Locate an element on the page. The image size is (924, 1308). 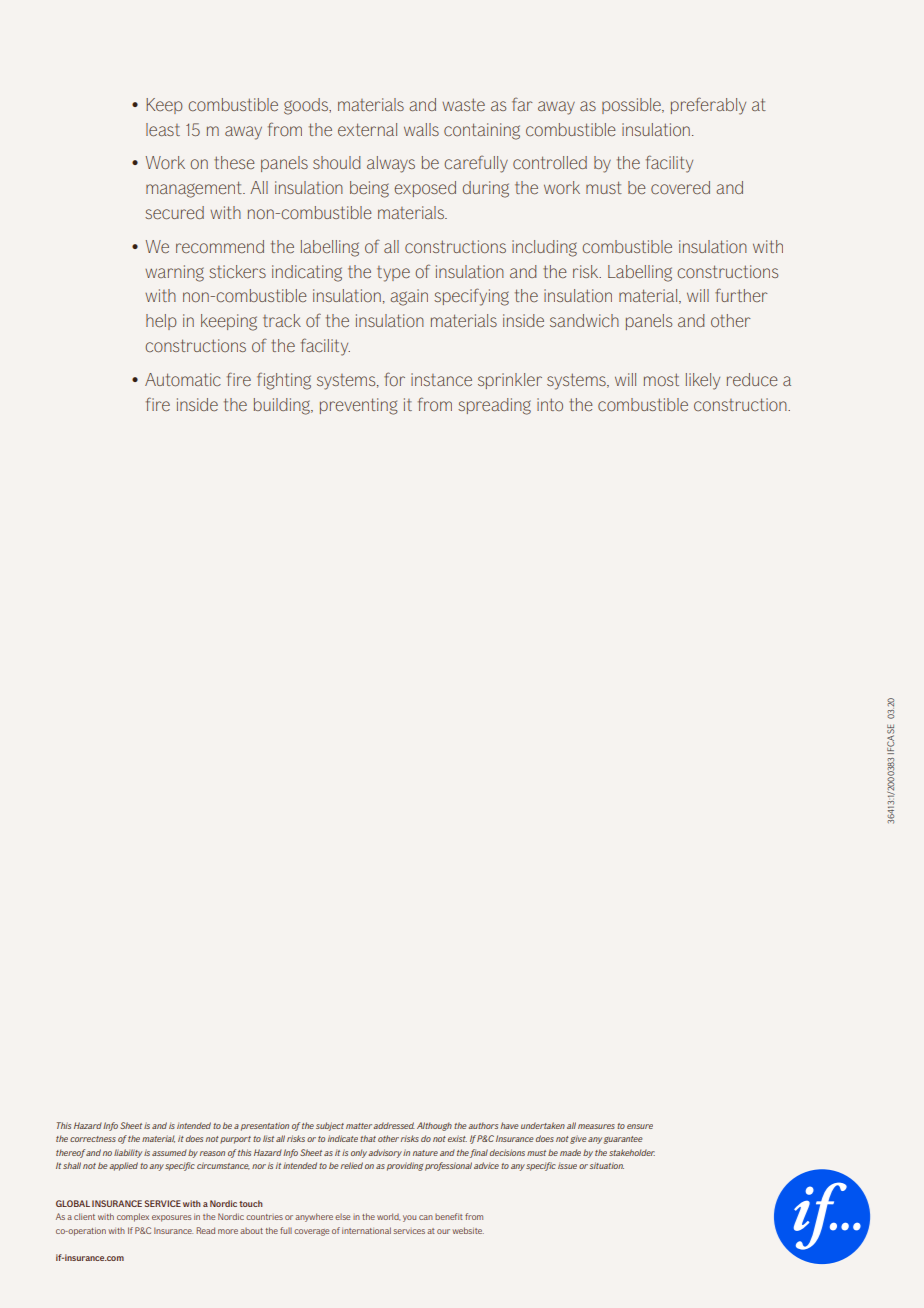
least is located at coordinates (163, 129).
